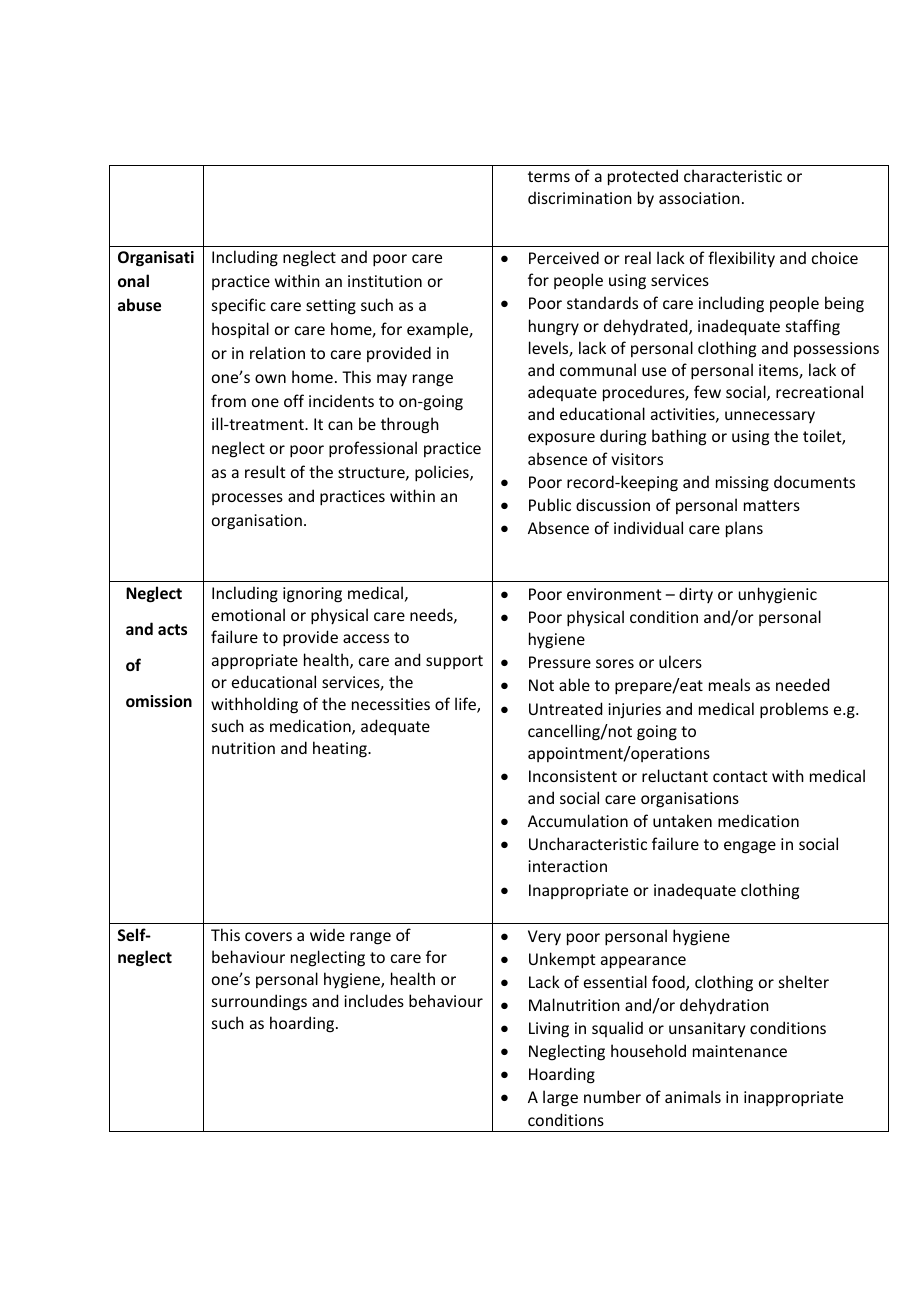 This image has width=924, height=1308. Describe the element at coordinates (561, 439) in the image. I see `exposure` at that location.
